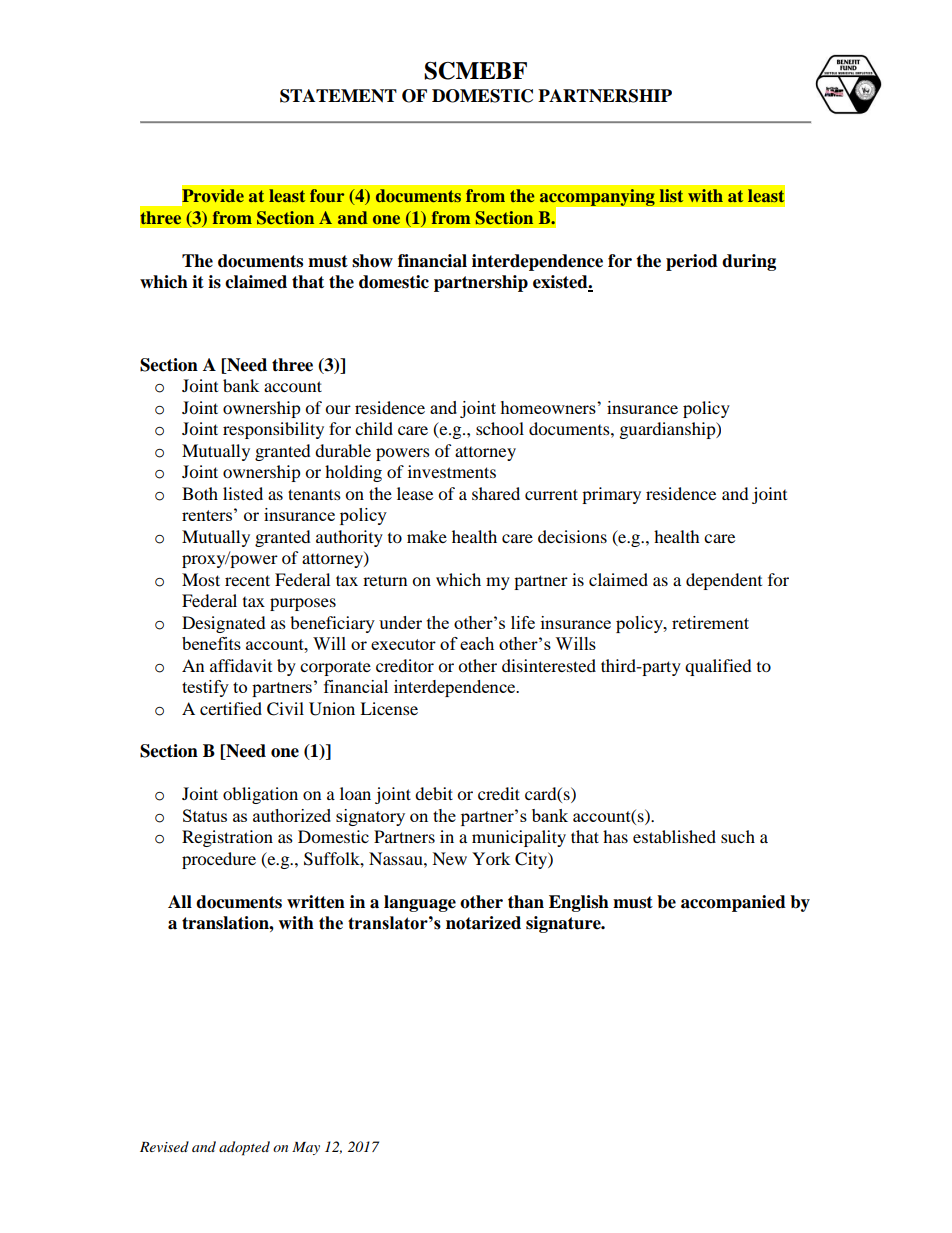 The width and height of the screenshot is (952, 1233). What do you see at coordinates (338, 96) in the screenshot?
I see `STATEMENT` at bounding box center [338, 96].
